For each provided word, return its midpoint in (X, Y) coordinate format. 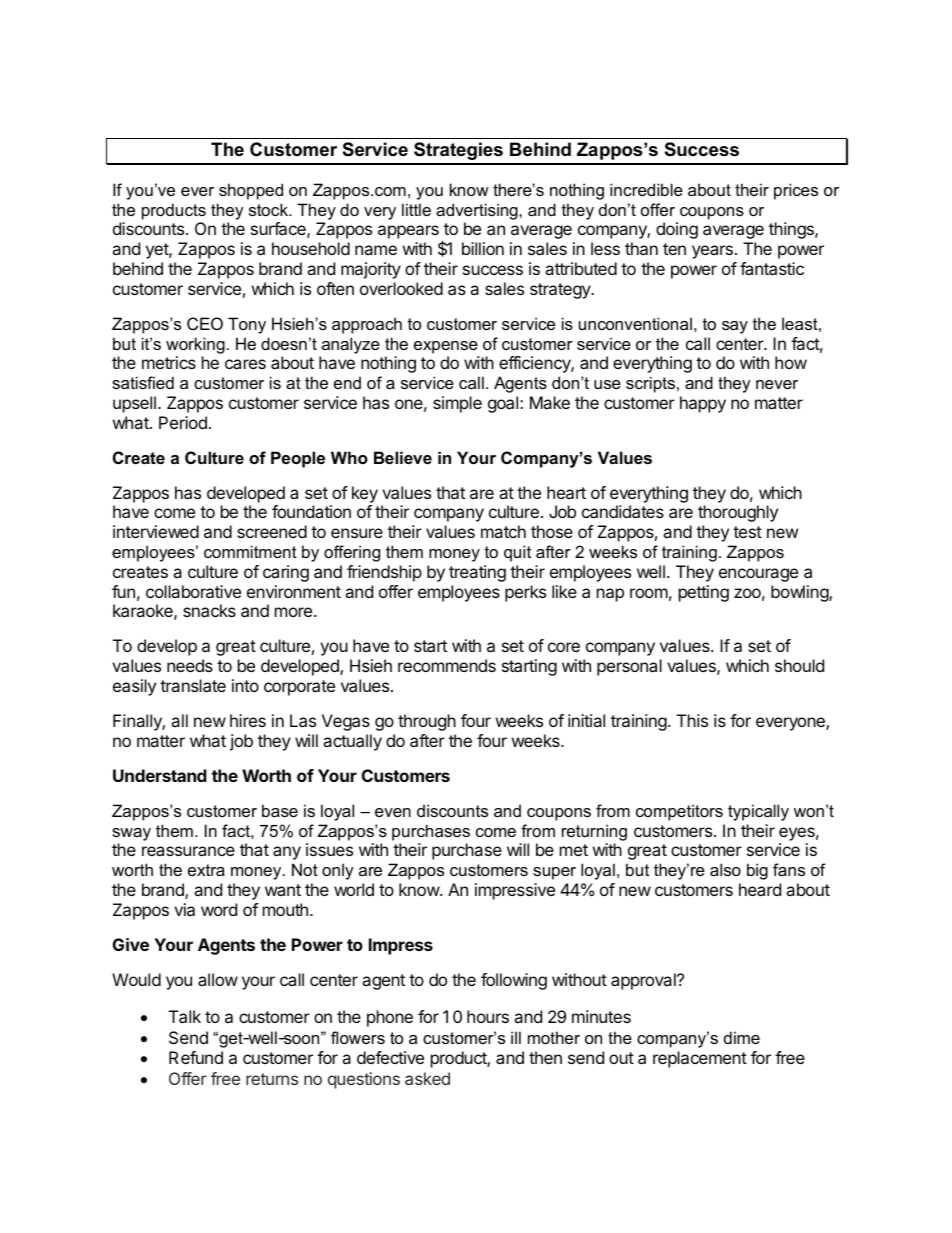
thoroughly (738, 513)
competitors (679, 812)
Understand (160, 775)
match (503, 531)
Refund (196, 1057)
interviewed (156, 531)
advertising (478, 211)
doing (677, 230)
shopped (251, 191)
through (427, 722)
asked (427, 1078)
